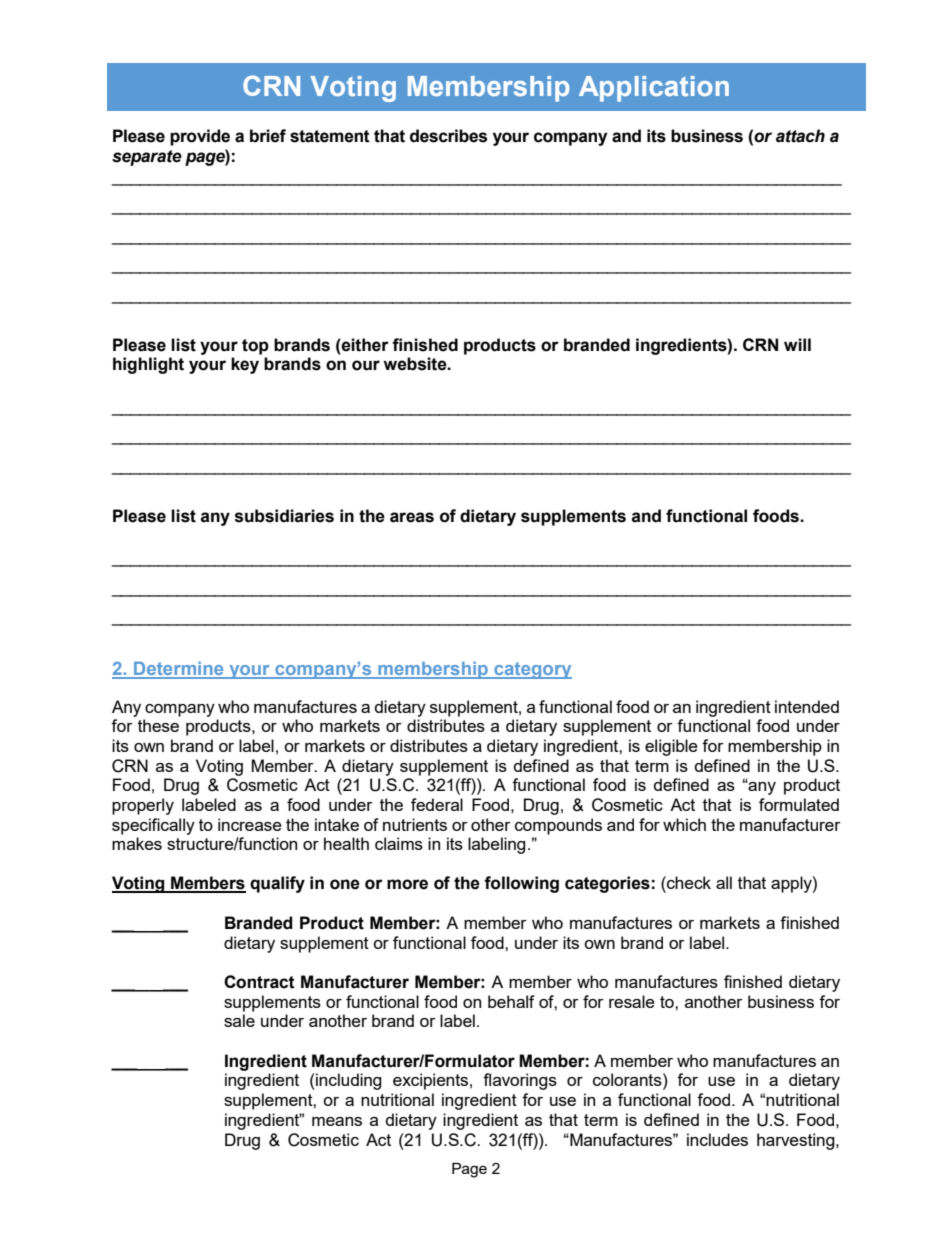  What do you see at coordinates (797, 344) in the image?
I see `will` at bounding box center [797, 344].
